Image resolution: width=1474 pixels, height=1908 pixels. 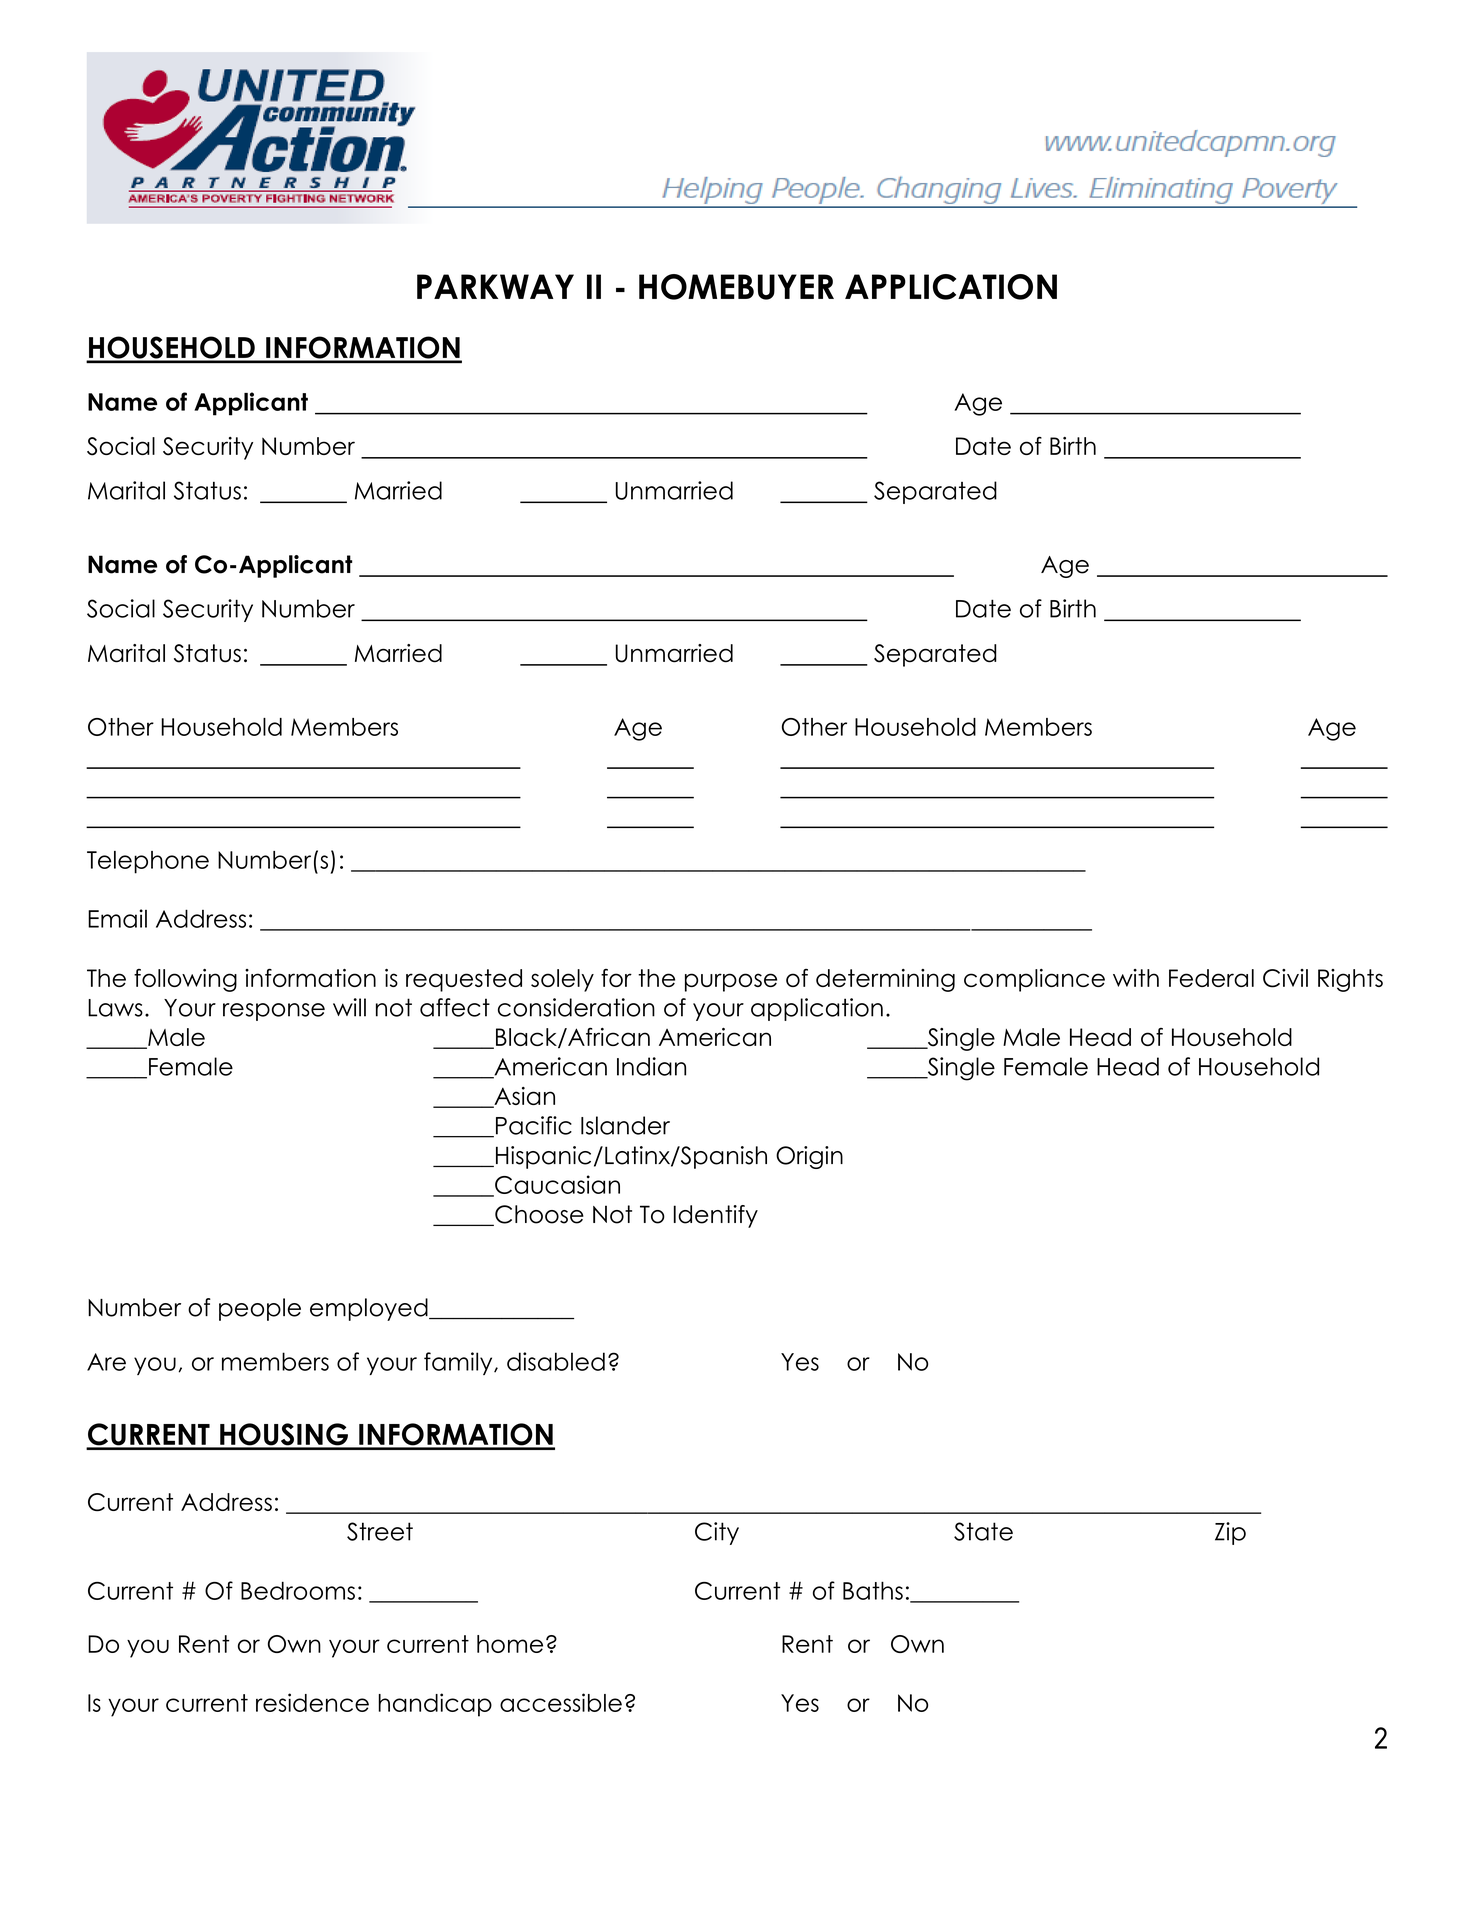 I want to click on Federal, so click(x=1211, y=978).
